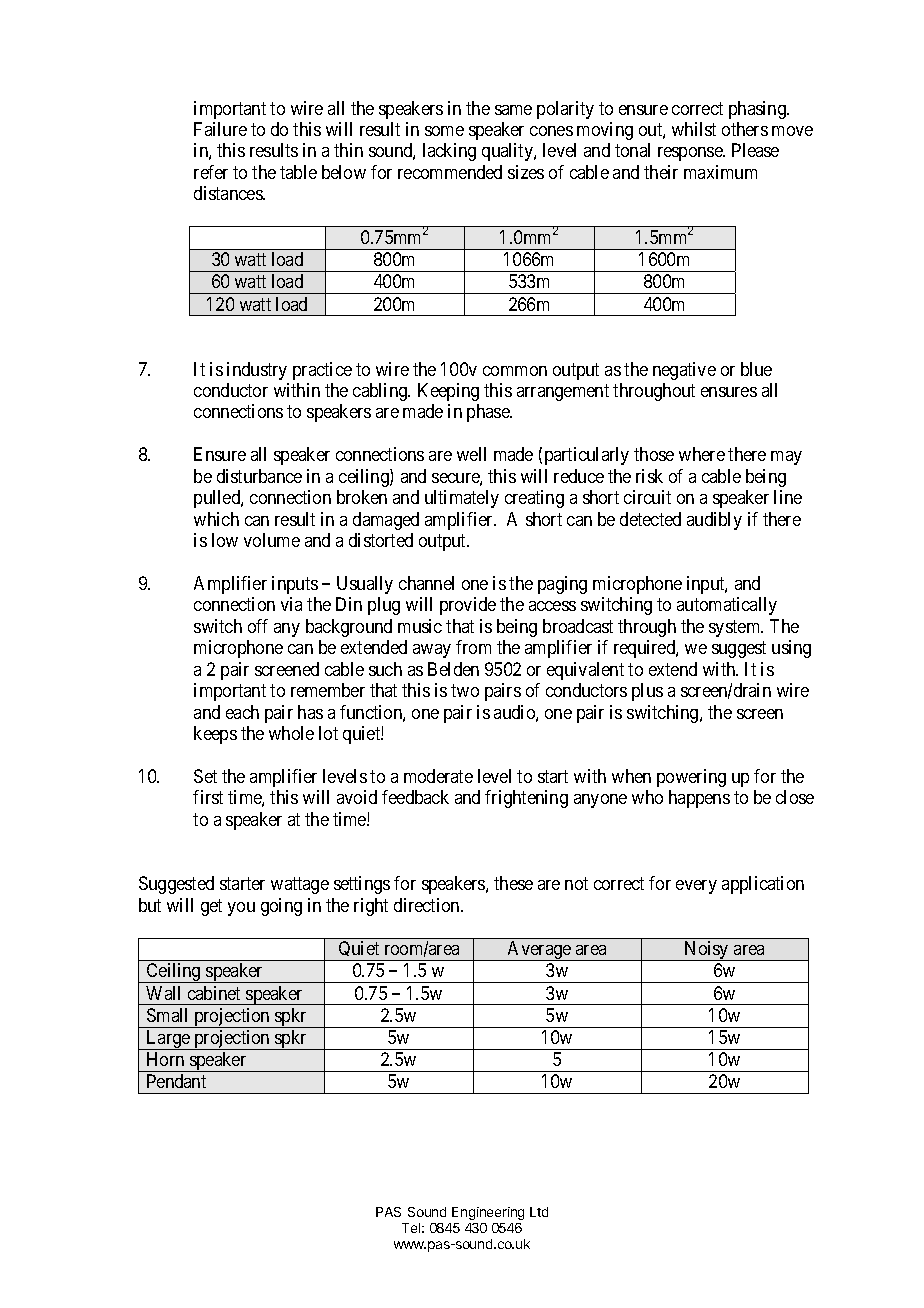 The width and height of the screenshot is (924, 1308). Describe the element at coordinates (220, 129) in the screenshot. I see `Failure` at that location.
